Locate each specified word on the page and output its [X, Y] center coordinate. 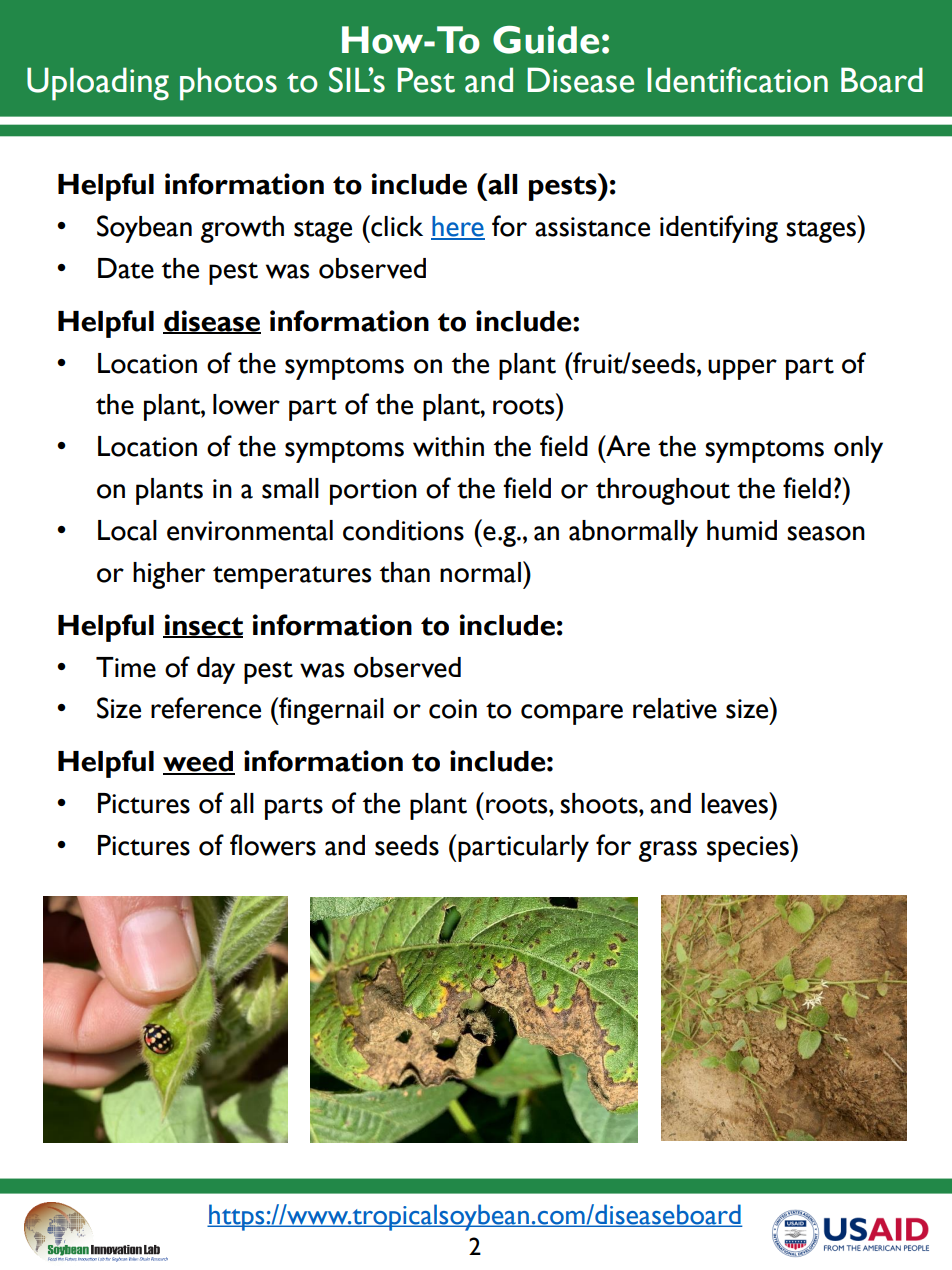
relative [675, 708]
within [448, 446]
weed [199, 762]
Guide [546, 40]
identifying [719, 229]
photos [228, 84]
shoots [600, 803]
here [458, 227]
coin [453, 709]
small [290, 488]
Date [126, 268]
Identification [737, 80]
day [216, 670]
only [858, 449]
